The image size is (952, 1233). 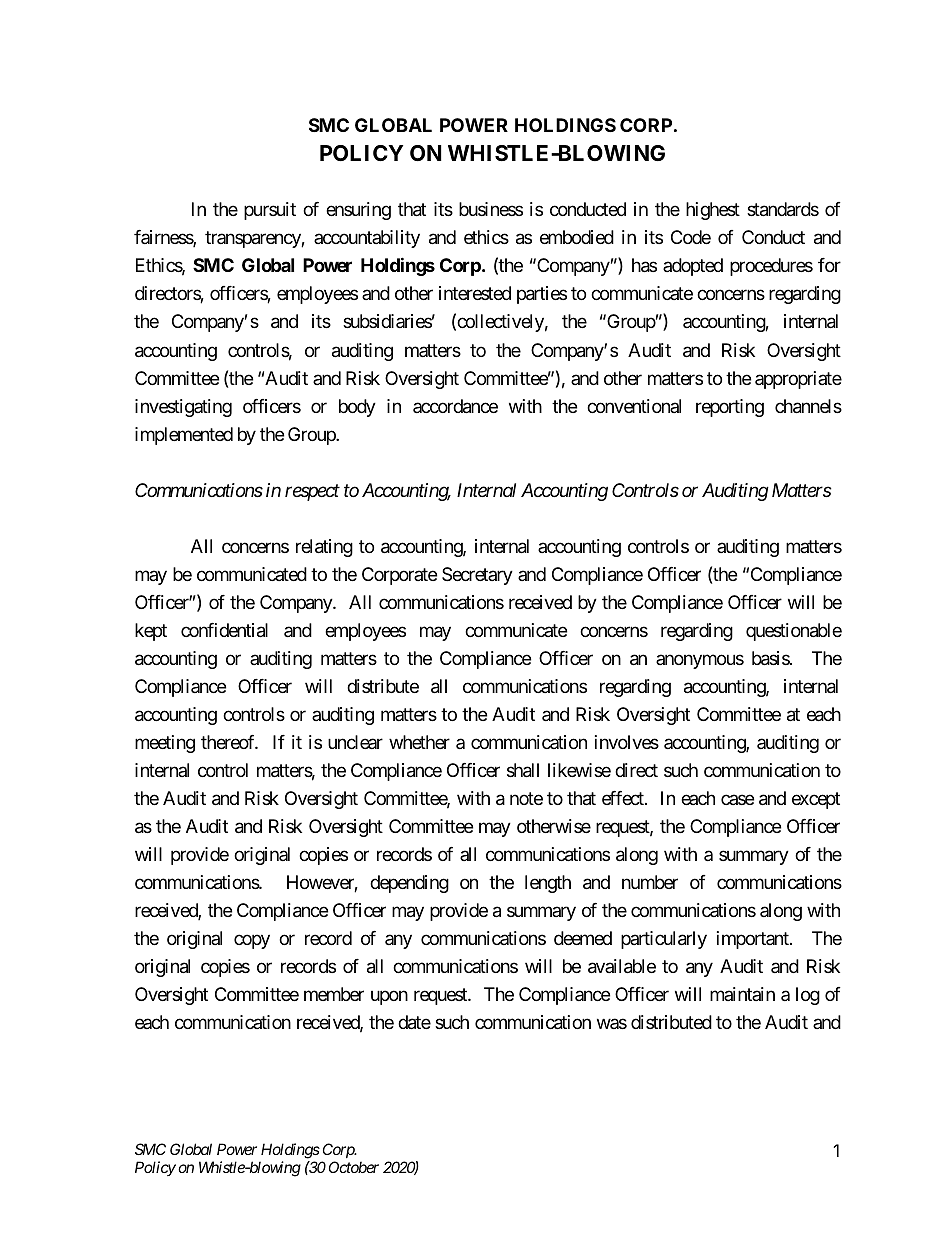 What do you see at coordinates (475, 293) in the screenshot?
I see `interested` at bounding box center [475, 293].
